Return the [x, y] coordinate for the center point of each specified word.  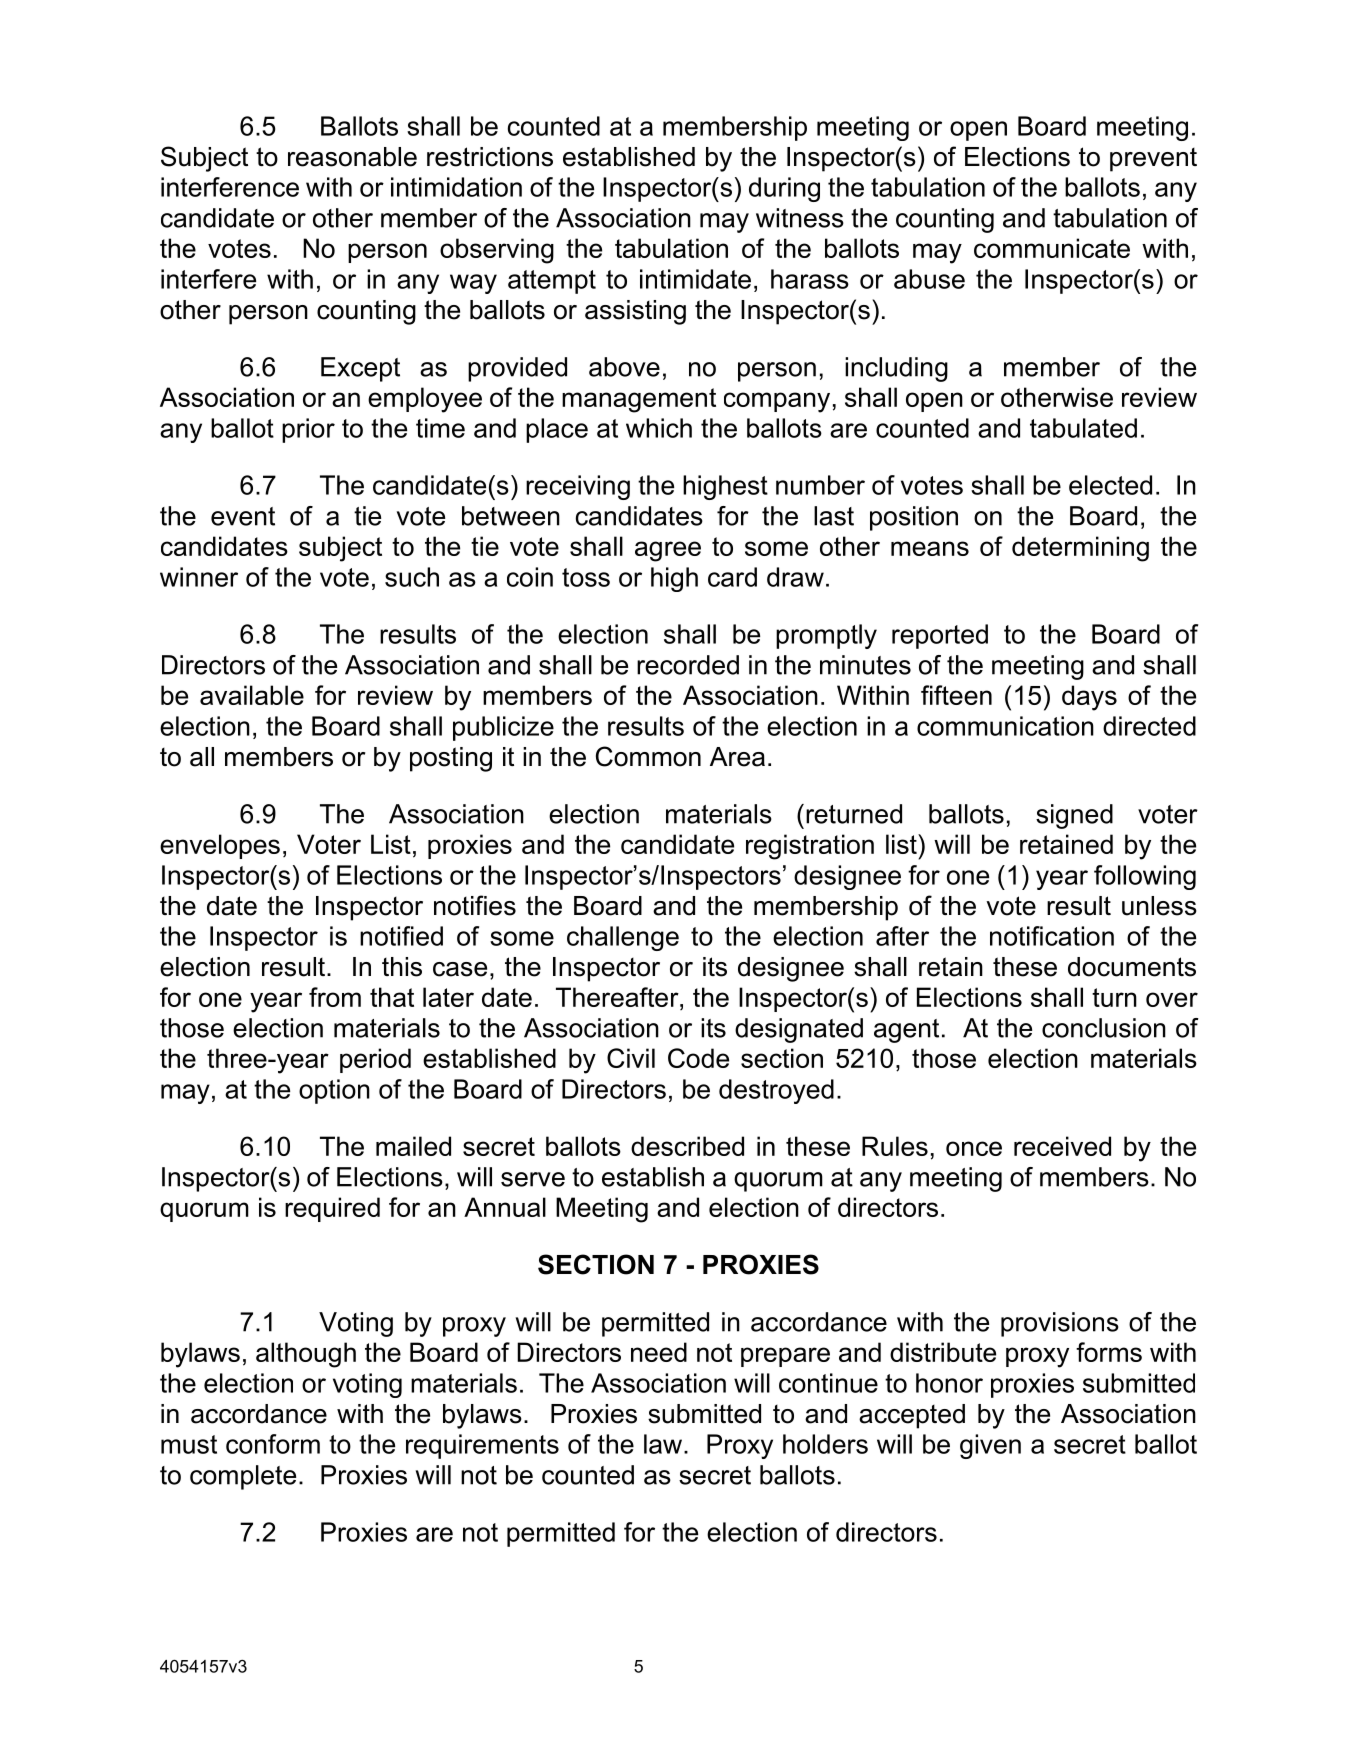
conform [273, 1444]
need [659, 1352]
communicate [1052, 248]
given [990, 1446]
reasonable [352, 157]
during [784, 189]
